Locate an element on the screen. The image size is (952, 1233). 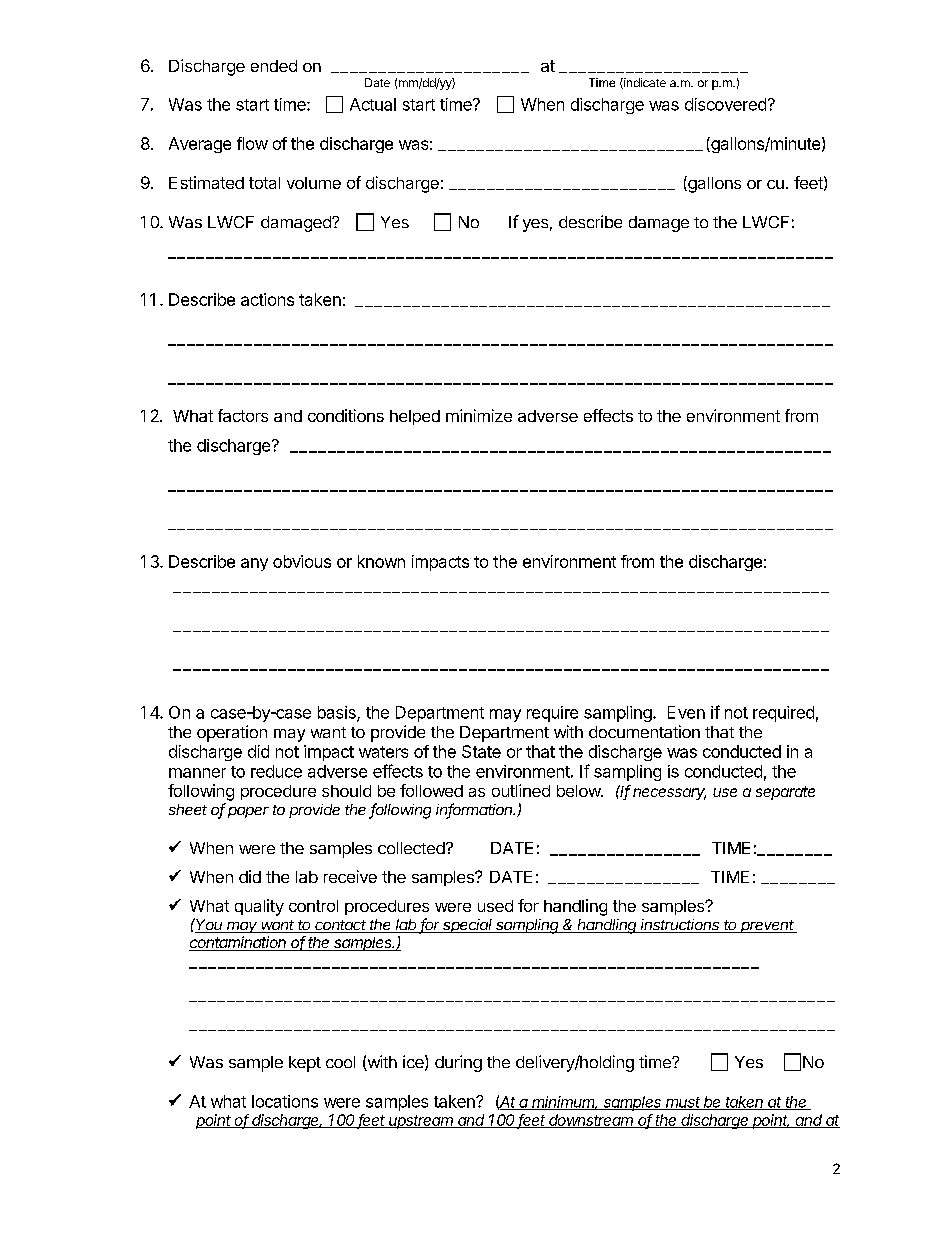
indicate is located at coordinates (644, 83).
